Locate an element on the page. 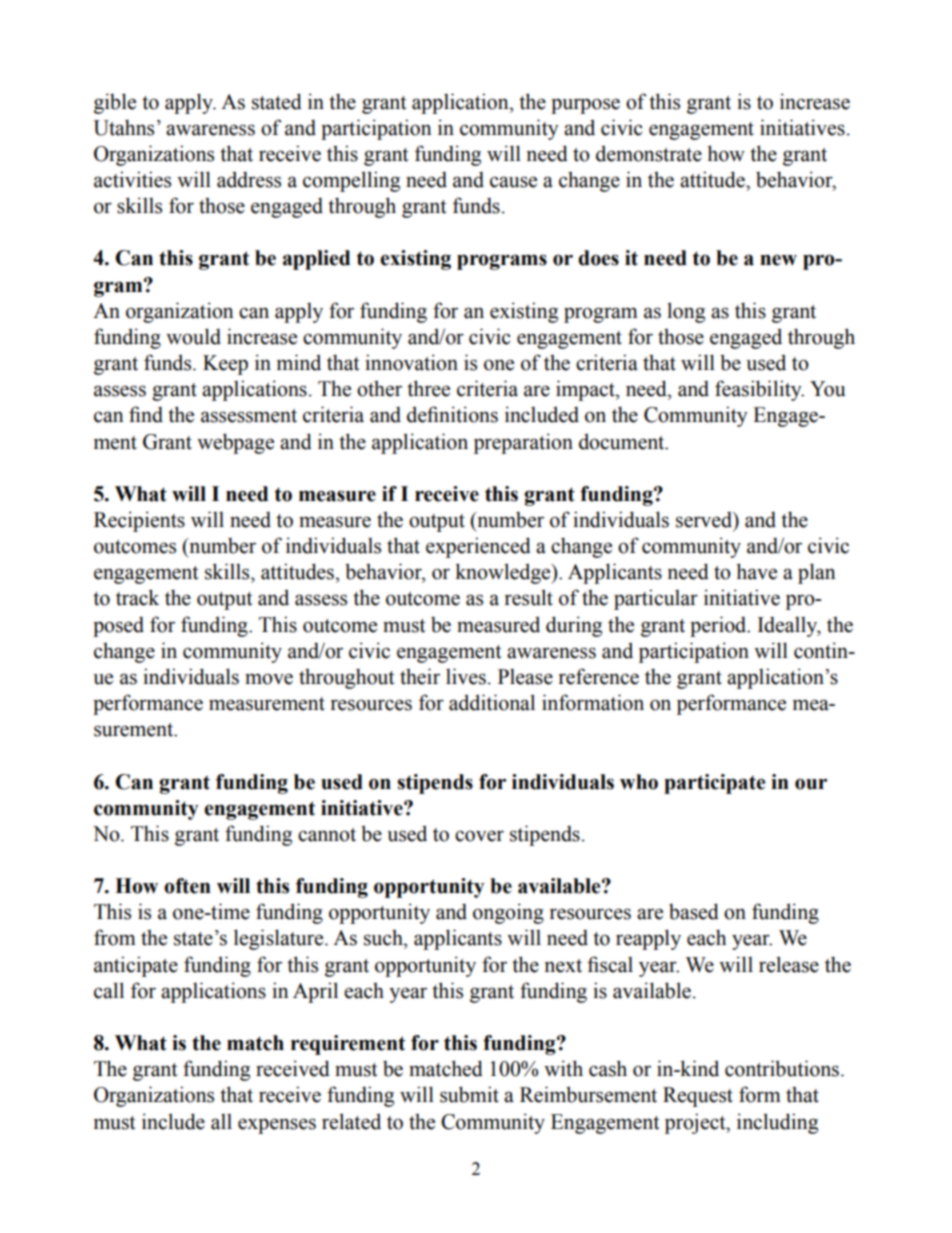 The height and width of the page is (1233, 952). track is located at coordinates (137, 597).
